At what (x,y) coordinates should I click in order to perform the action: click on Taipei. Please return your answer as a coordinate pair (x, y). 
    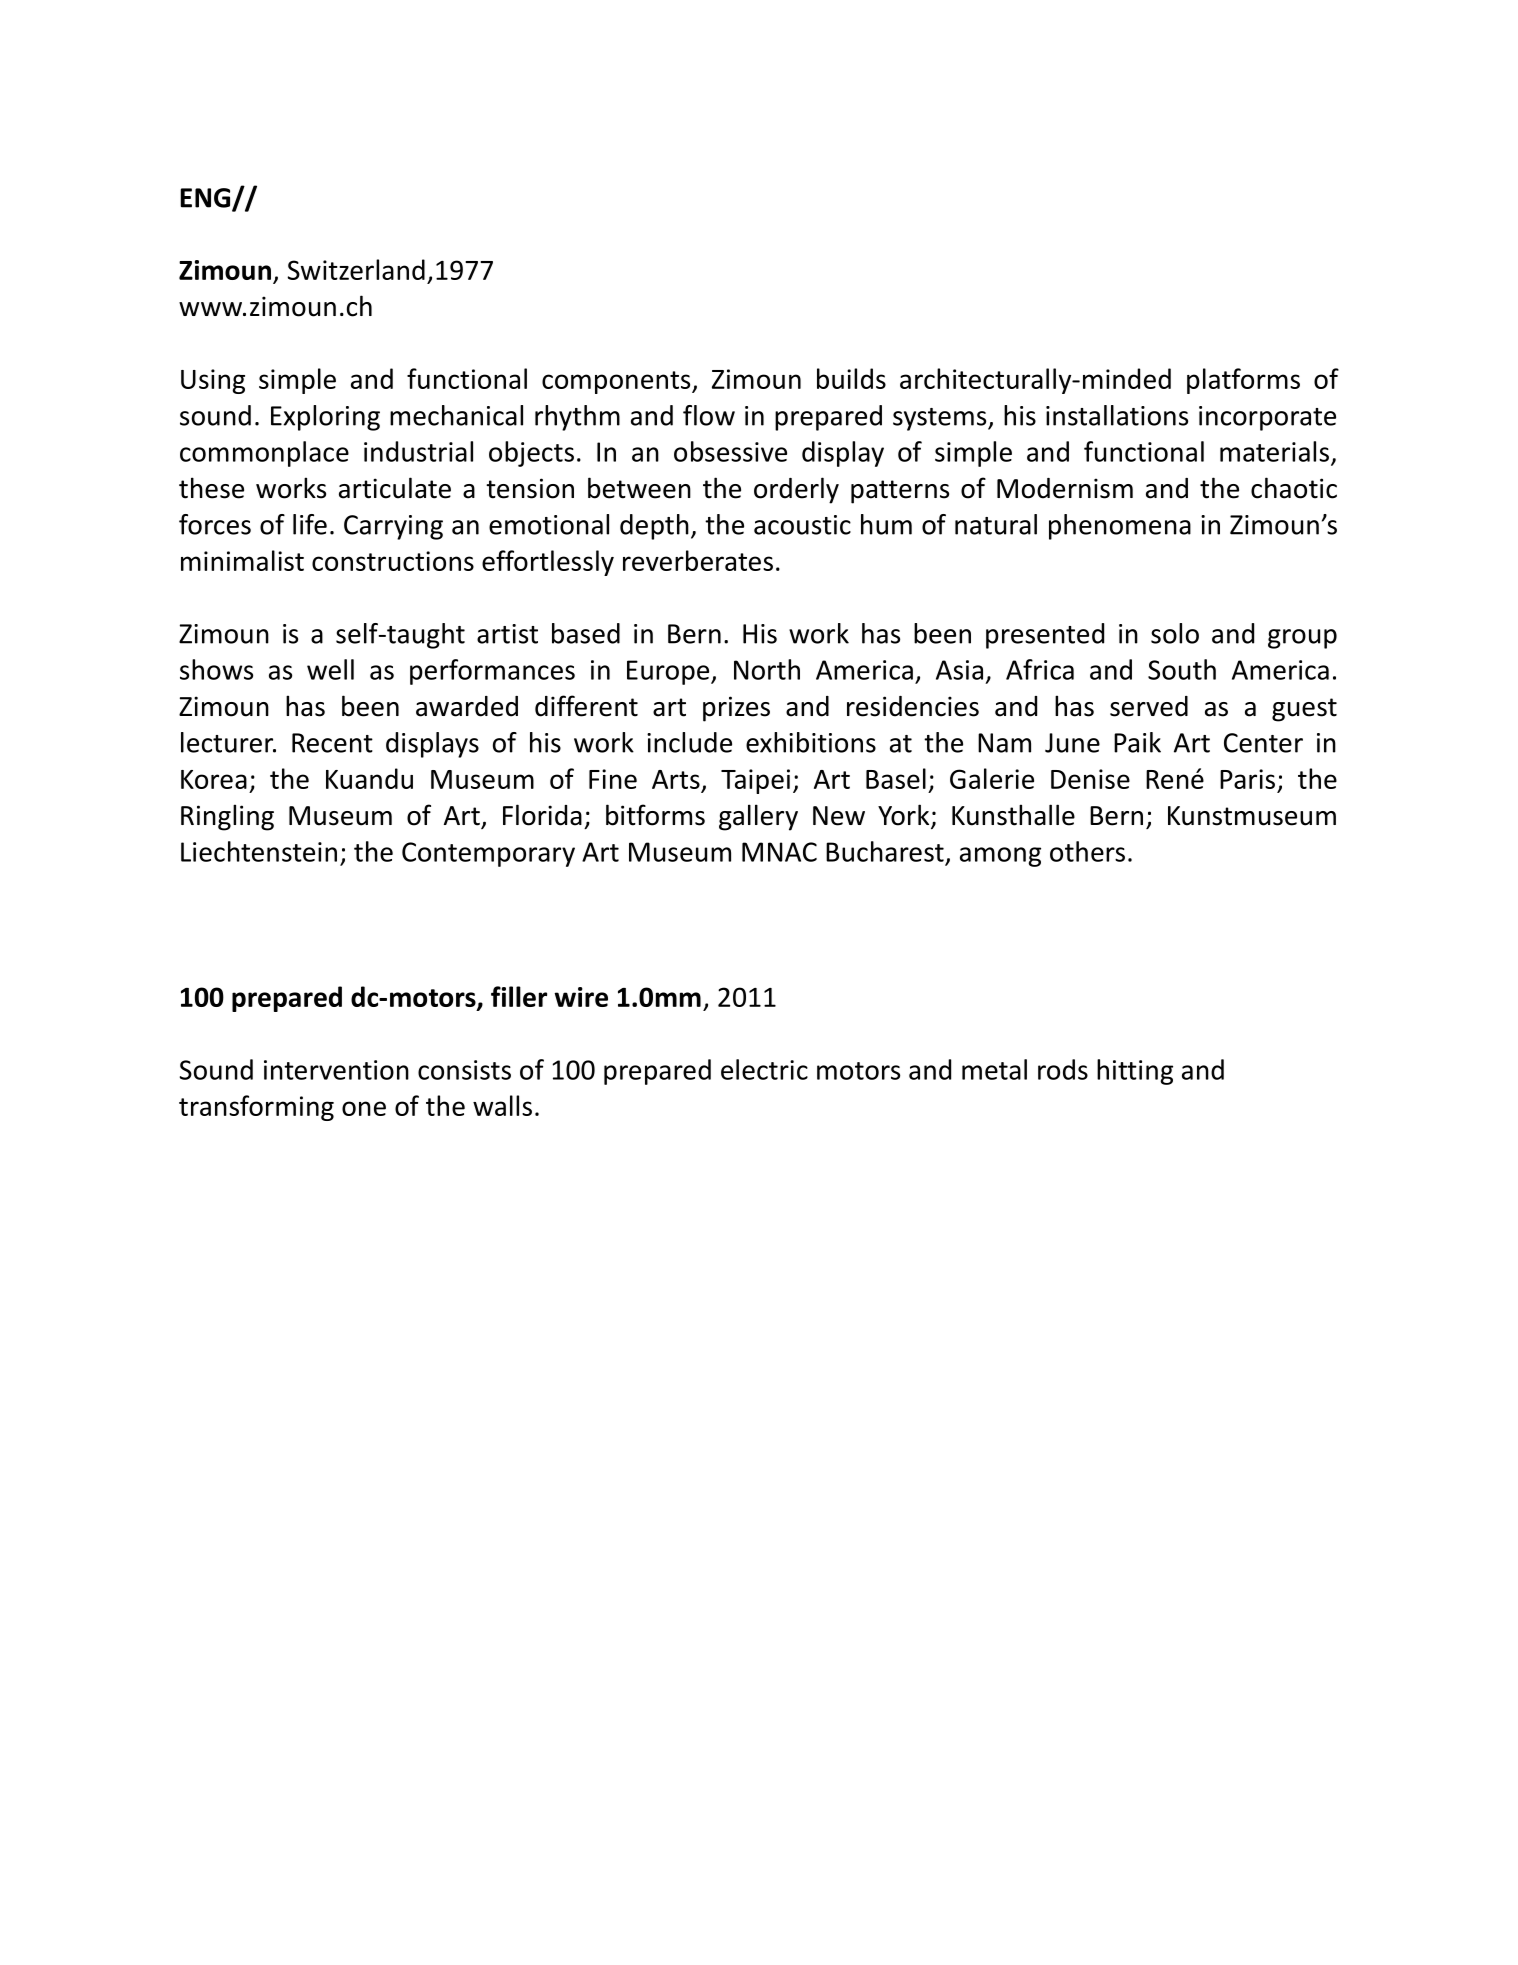
    Looking at the image, I should click on (755, 781).
